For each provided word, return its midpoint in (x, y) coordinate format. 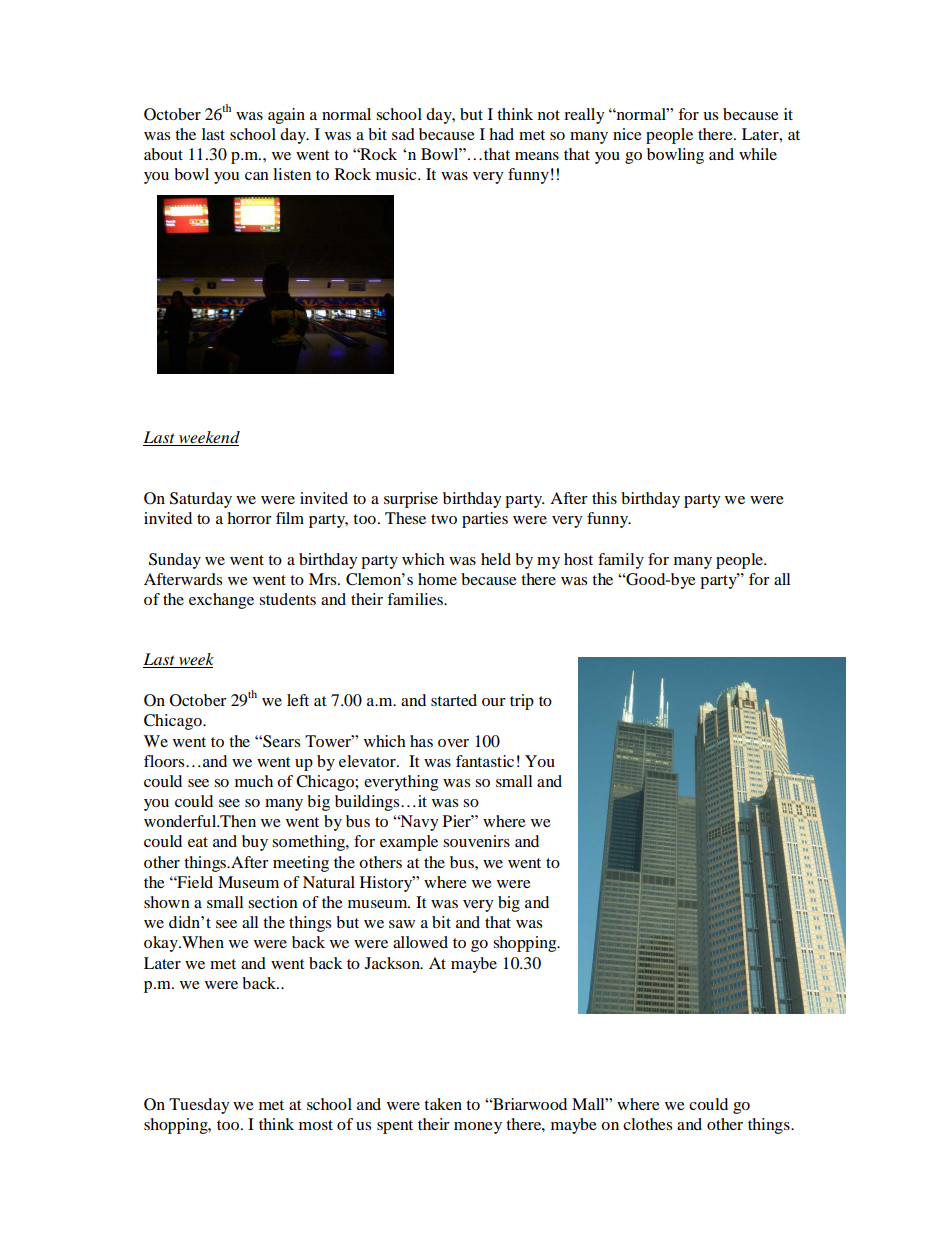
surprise (411, 500)
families (416, 599)
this (604, 498)
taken (443, 1104)
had (501, 134)
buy (255, 843)
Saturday (201, 500)
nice (627, 134)
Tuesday (199, 1106)
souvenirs (476, 841)
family (621, 561)
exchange (221, 601)
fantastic (485, 761)
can (257, 176)
